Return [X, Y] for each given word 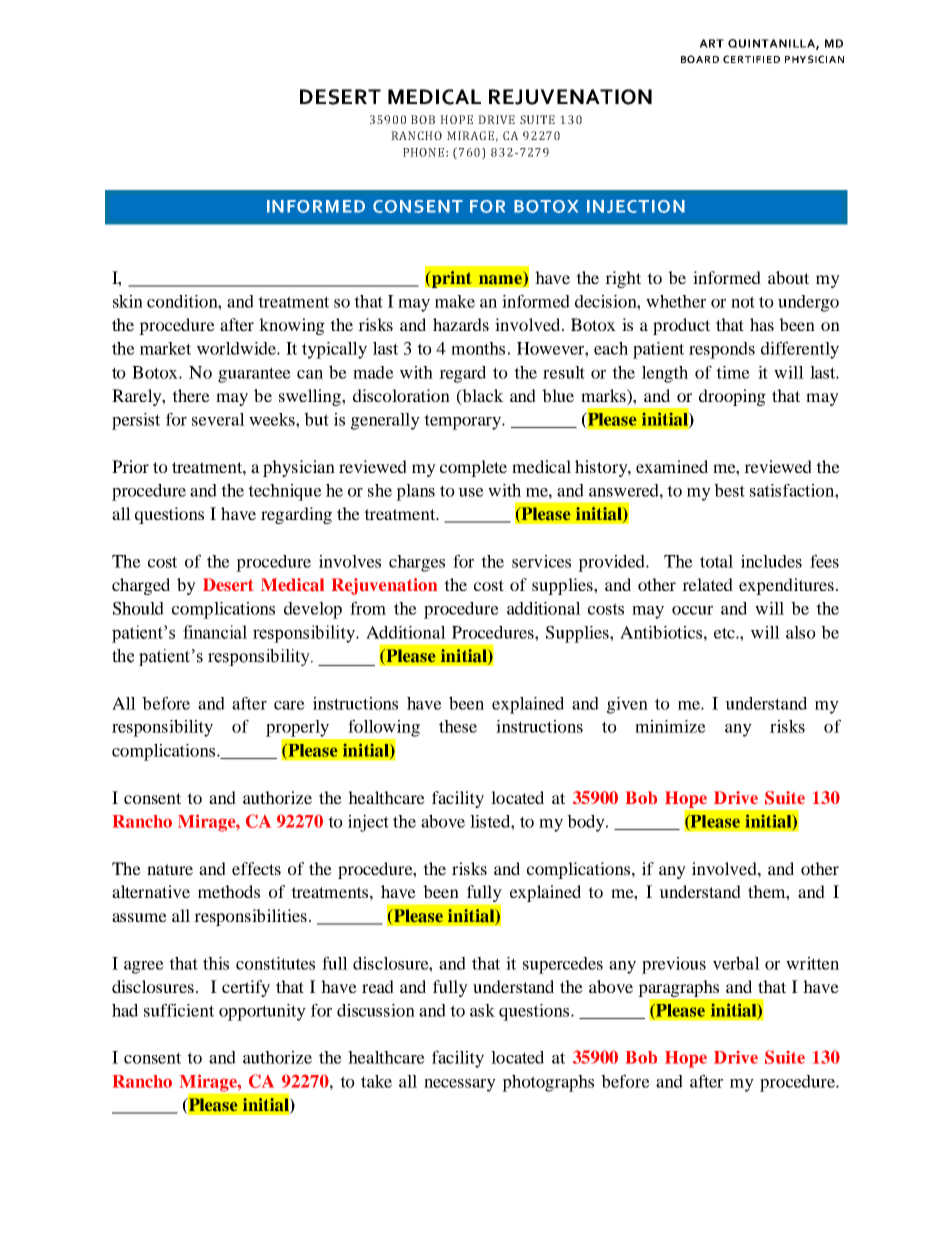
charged [141, 586]
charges [417, 563]
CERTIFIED [751, 59]
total [716, 561]
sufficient [179, 1010]
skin [128, 301]
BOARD [700, 59]
